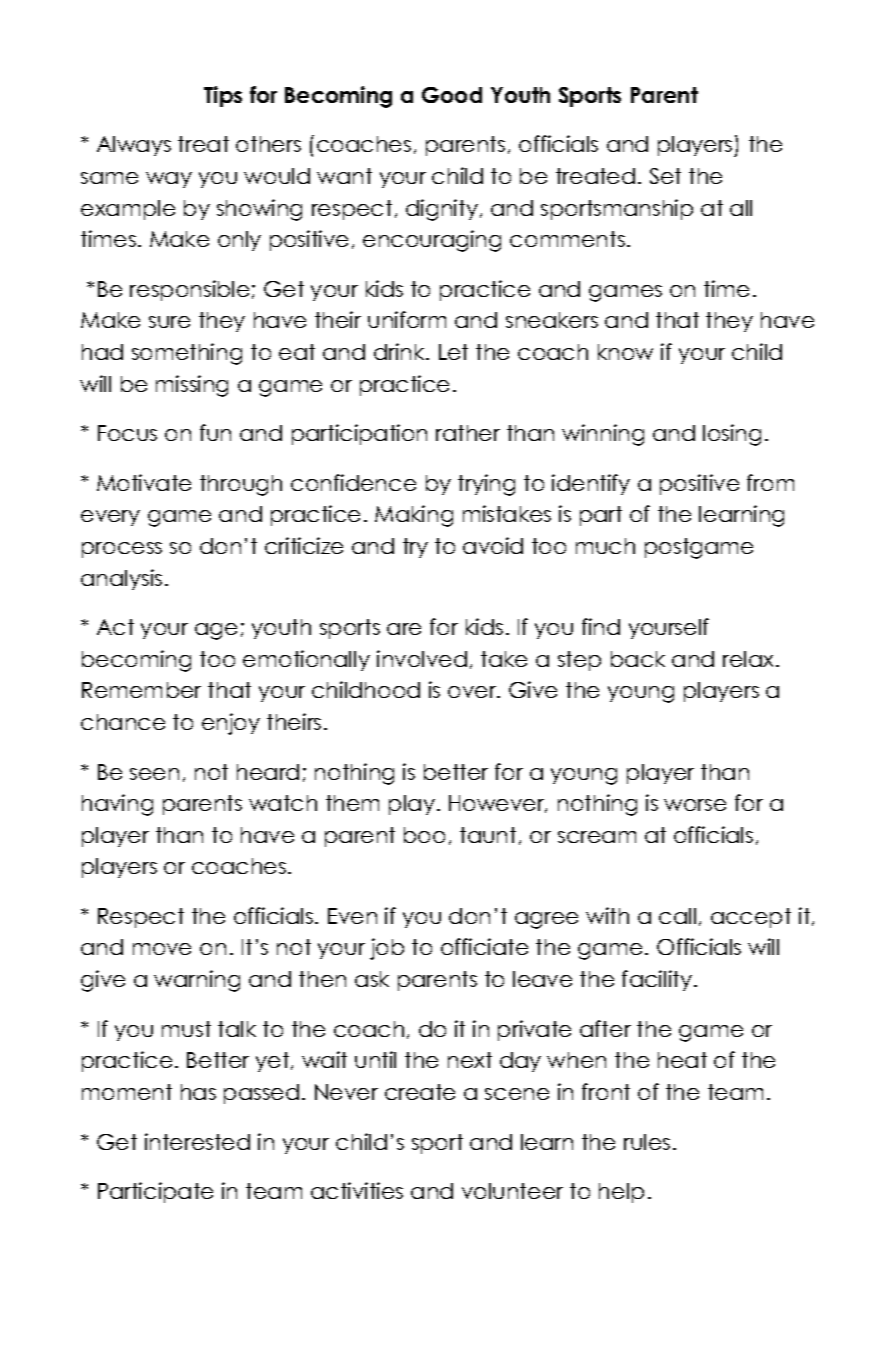 Image resolution: width=887 pixels, height=1372 pixels. I want to click on losing, so click(732, 435).
